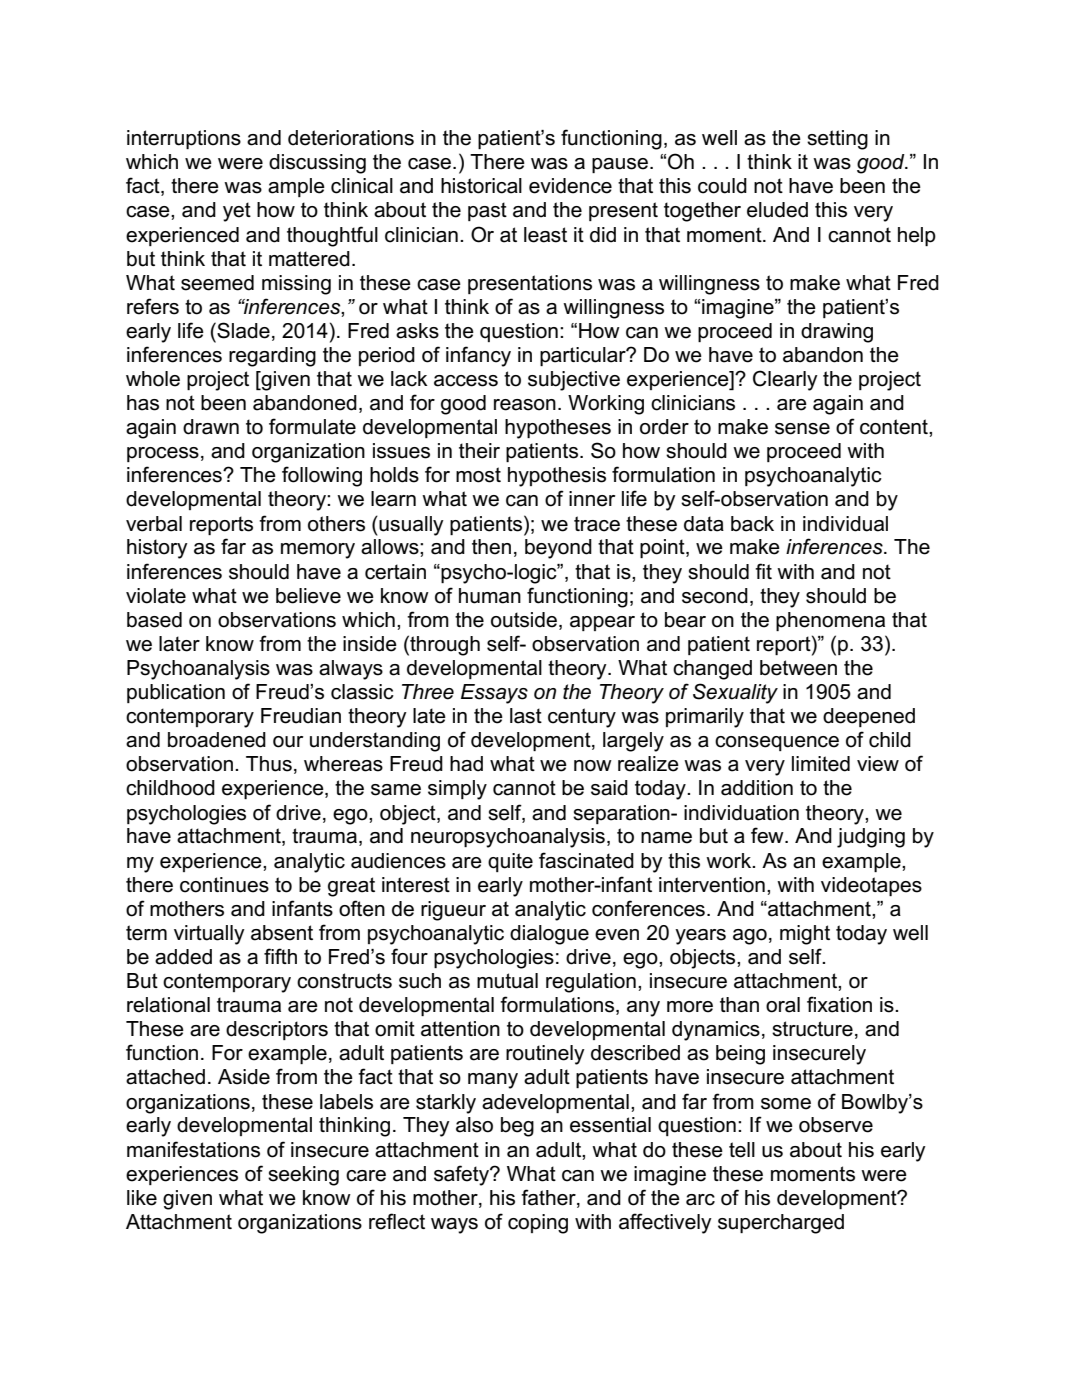 The width and height of the document is (1068, 1382). Describe the element at coordinates (303, 1176) in the document. I see `seeking` at that location.
